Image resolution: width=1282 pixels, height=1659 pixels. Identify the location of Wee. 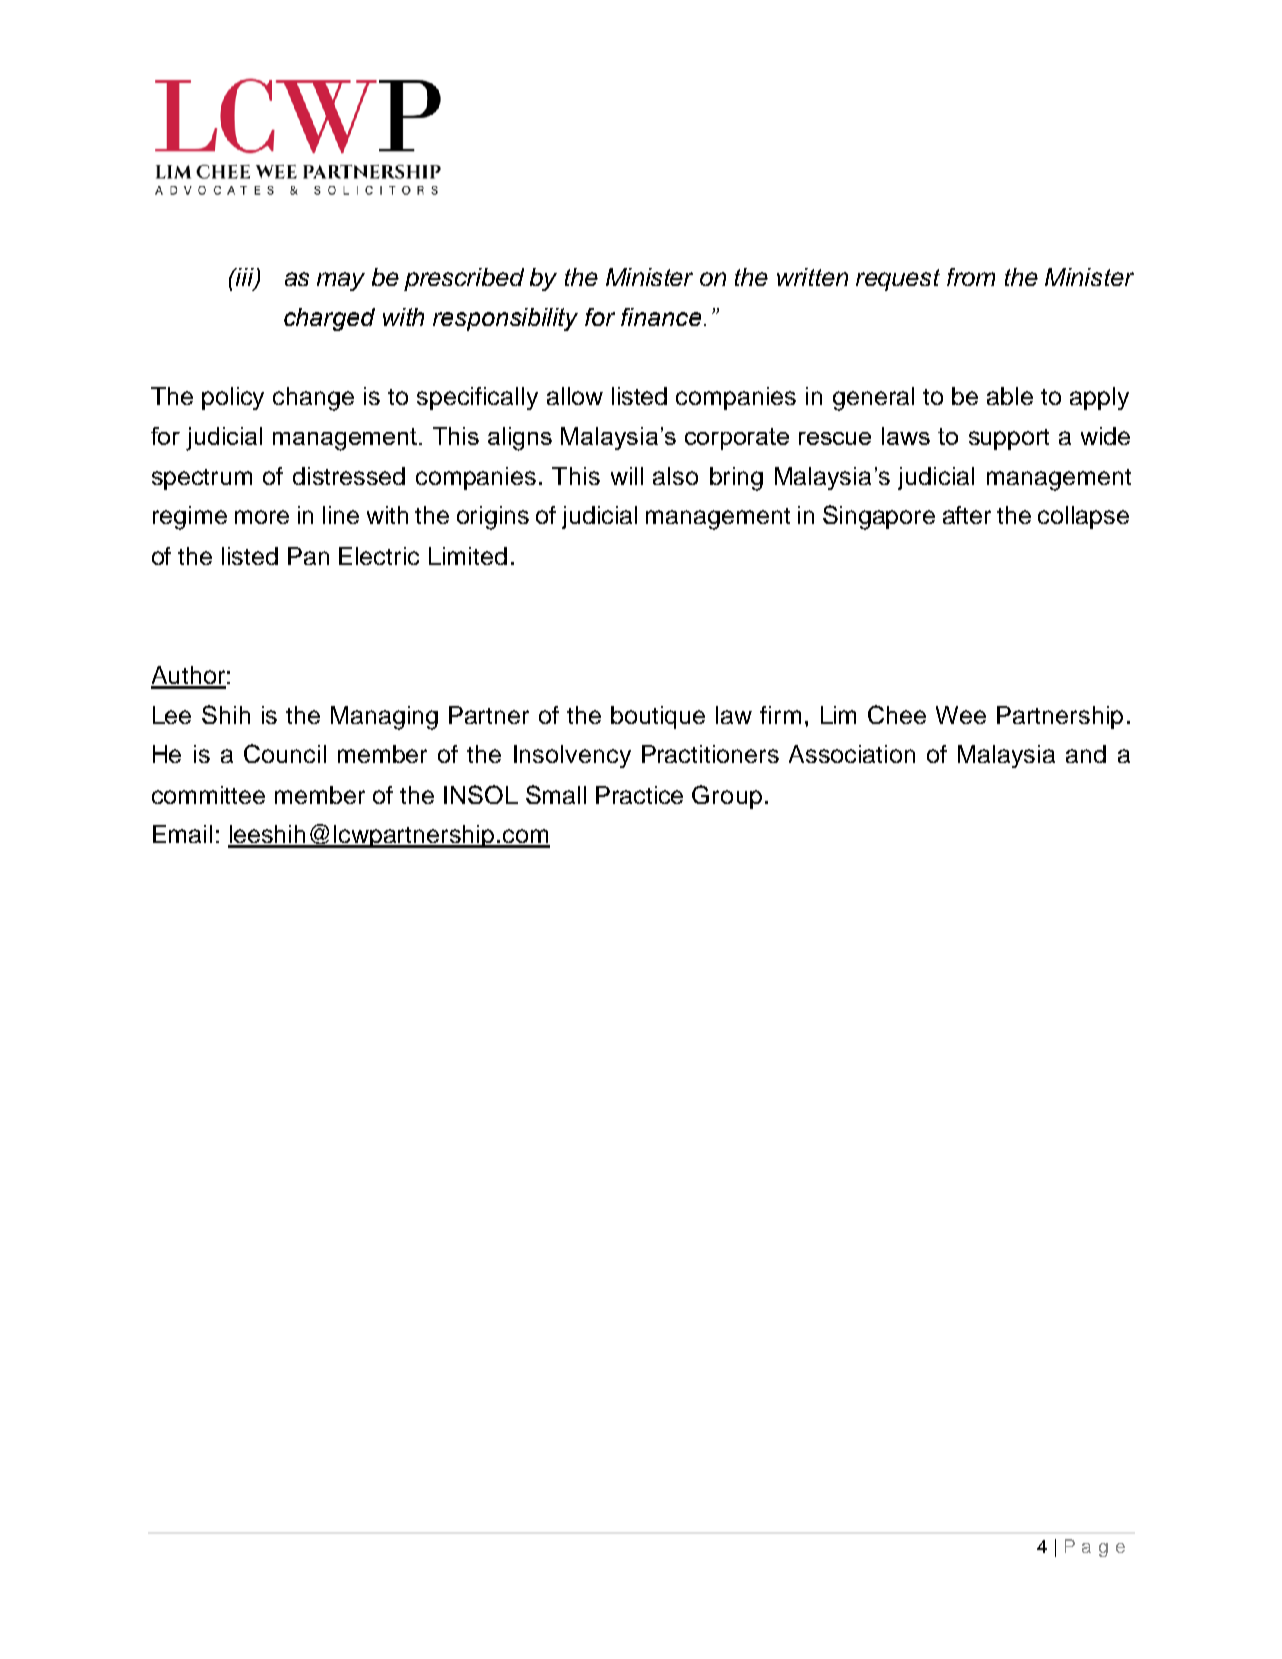
(961, 715).
